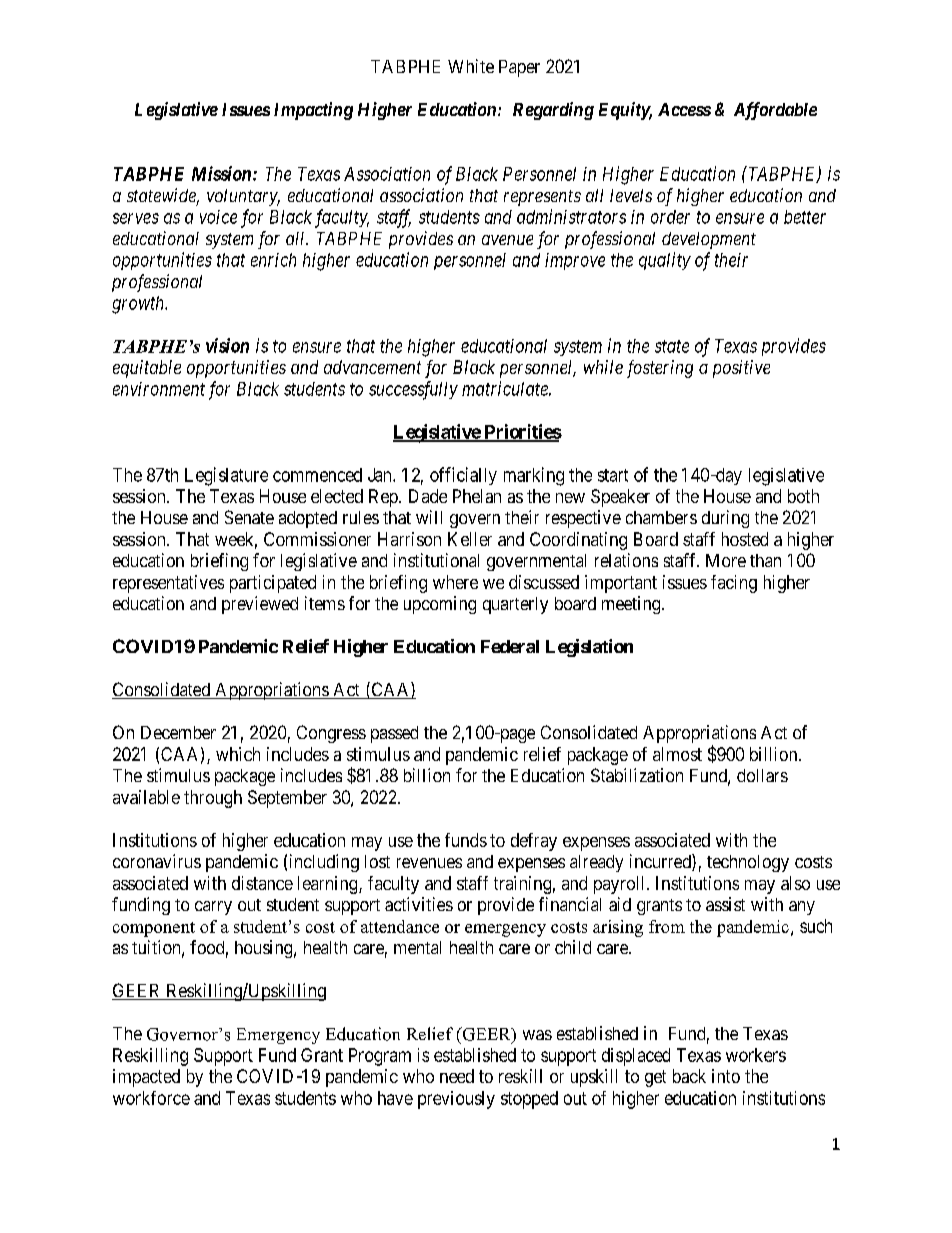 This document has height=1233, width=952. Describe the element at coordinates (213, 908) in the document. I see `carry` at that location.
